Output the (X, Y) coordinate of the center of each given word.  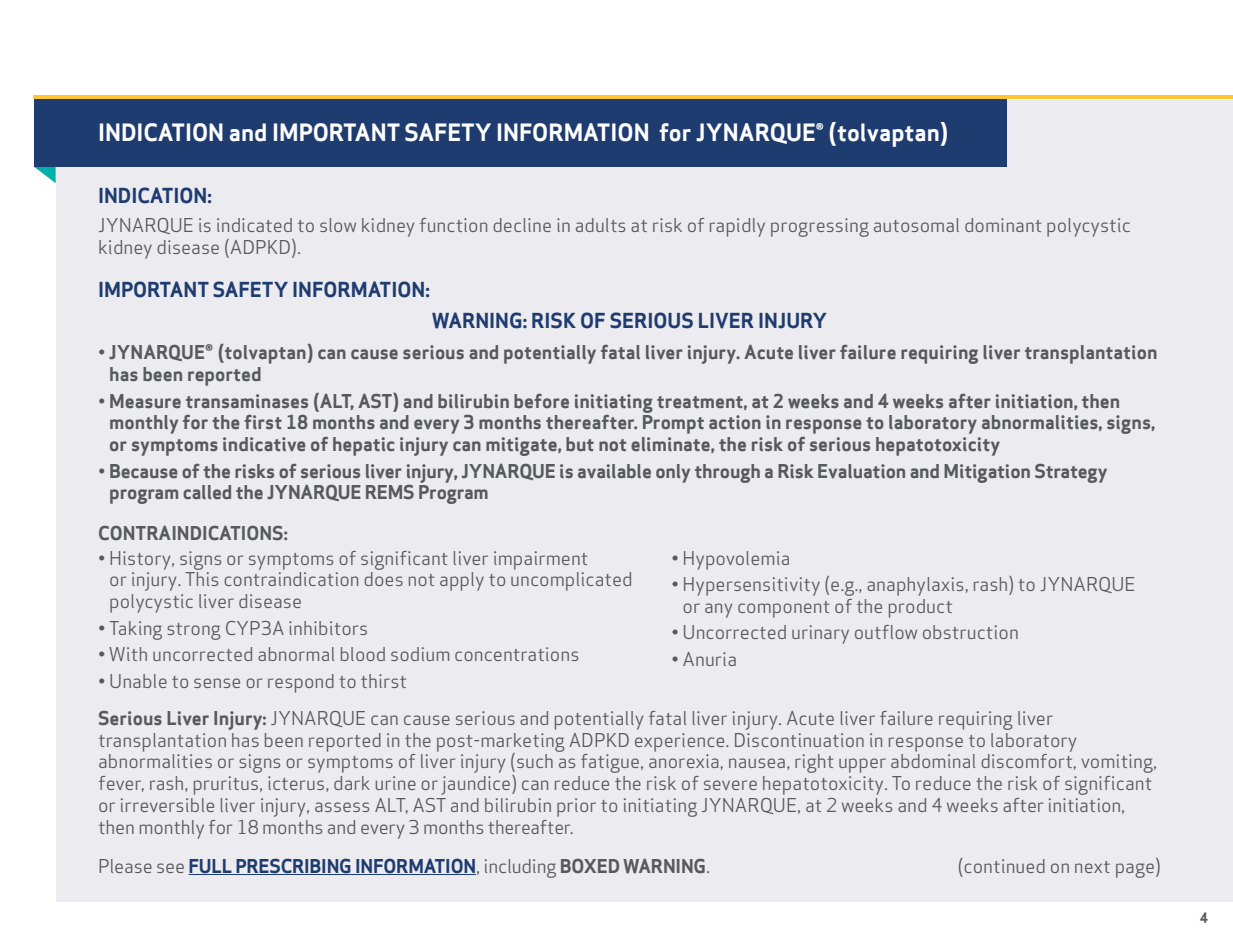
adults (600, 225)
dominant (1003, 225)
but (580, 444)
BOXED (590, 866)
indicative (264, 444)
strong (194, 631)
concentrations (516, 654)
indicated (254, 225)
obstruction (970, 632)
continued (1004, 866)
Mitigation (987, 473)
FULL (211, 867)
